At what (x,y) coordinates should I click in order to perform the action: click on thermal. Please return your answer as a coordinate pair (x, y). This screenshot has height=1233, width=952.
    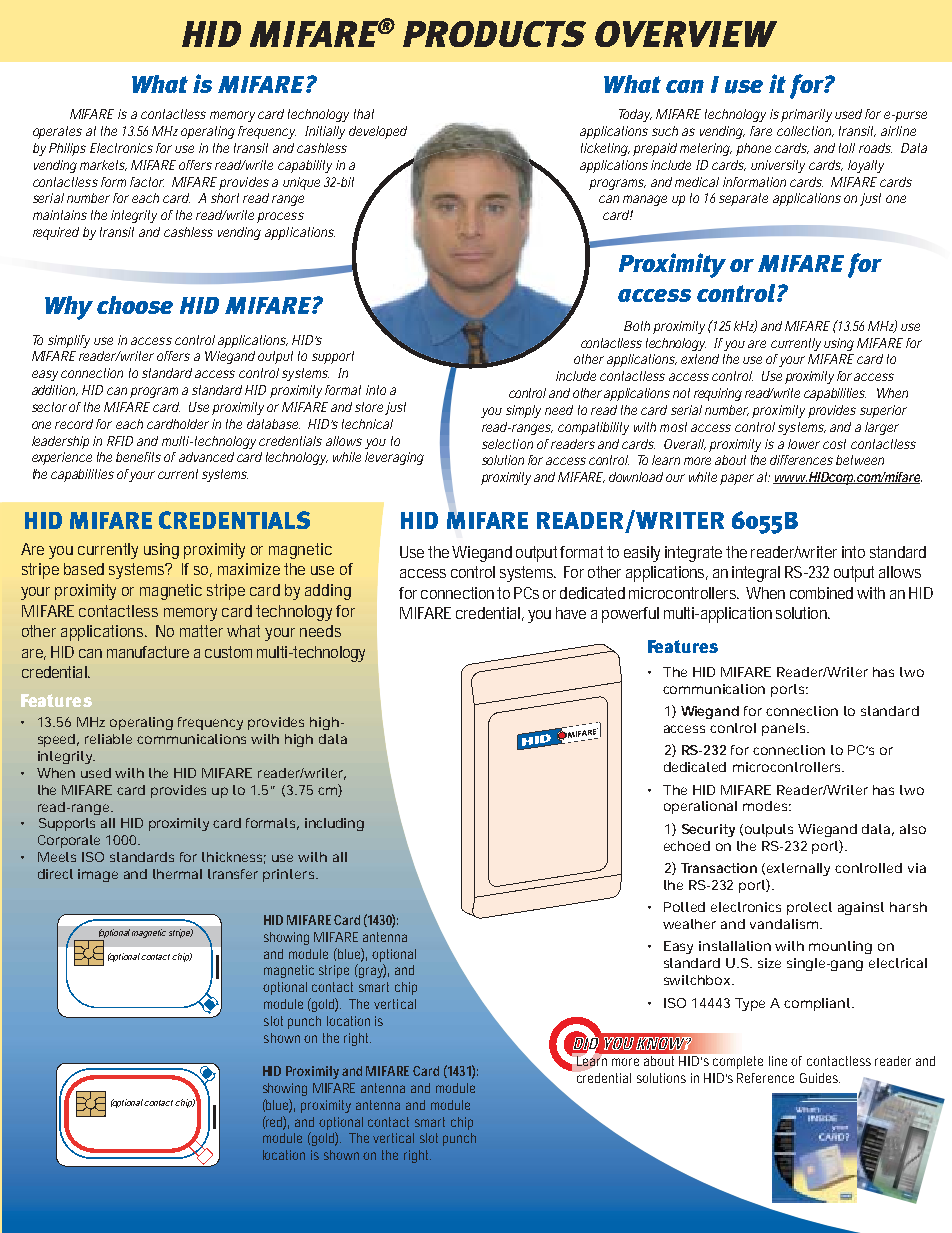
    Looking at the image, I should click on (177, 874).
